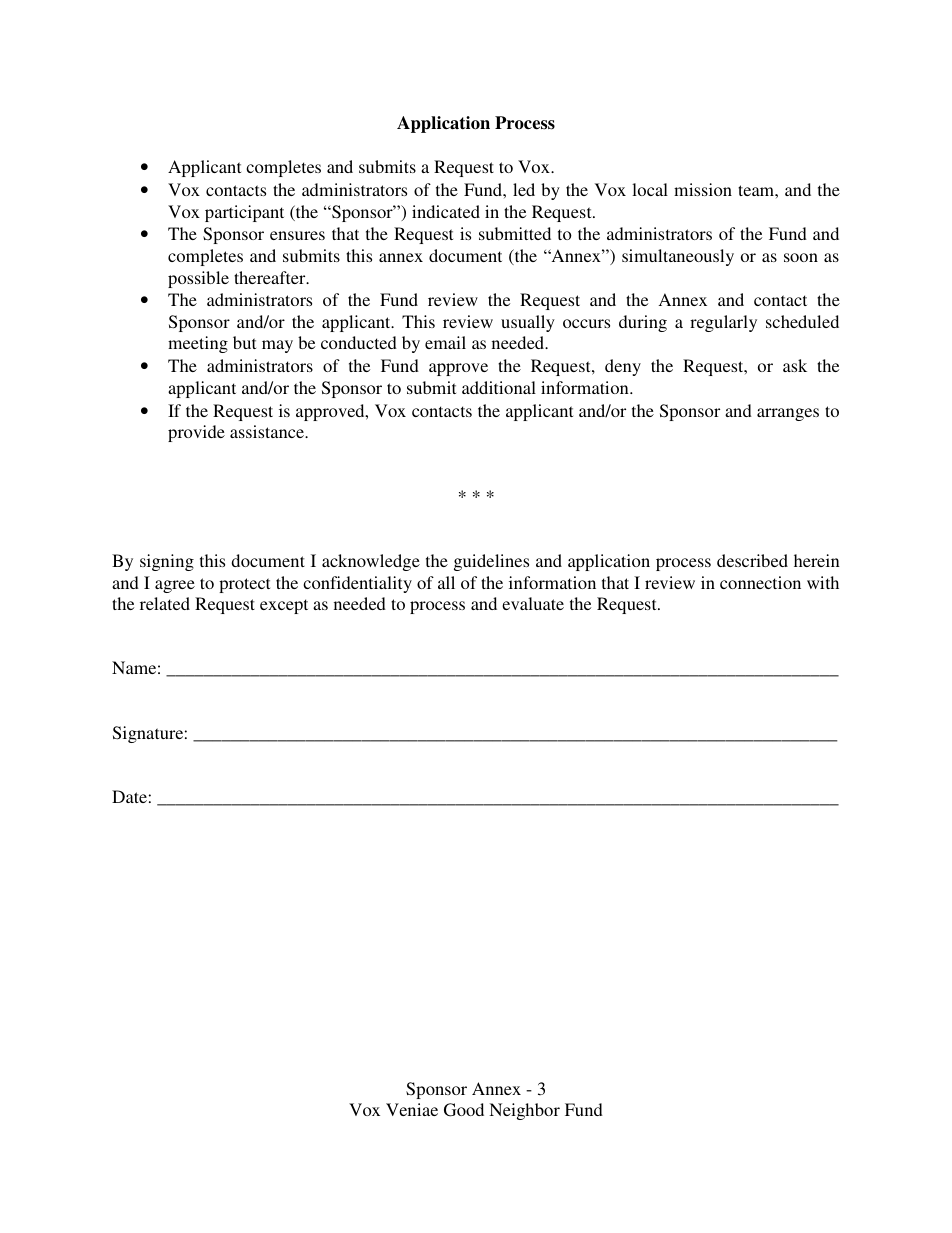 Image resolution: width=952 pixels, height=1233 pixels. Describe the element at coordinates (491, 562) in the screenshot. I see `guidelines` at that location.
